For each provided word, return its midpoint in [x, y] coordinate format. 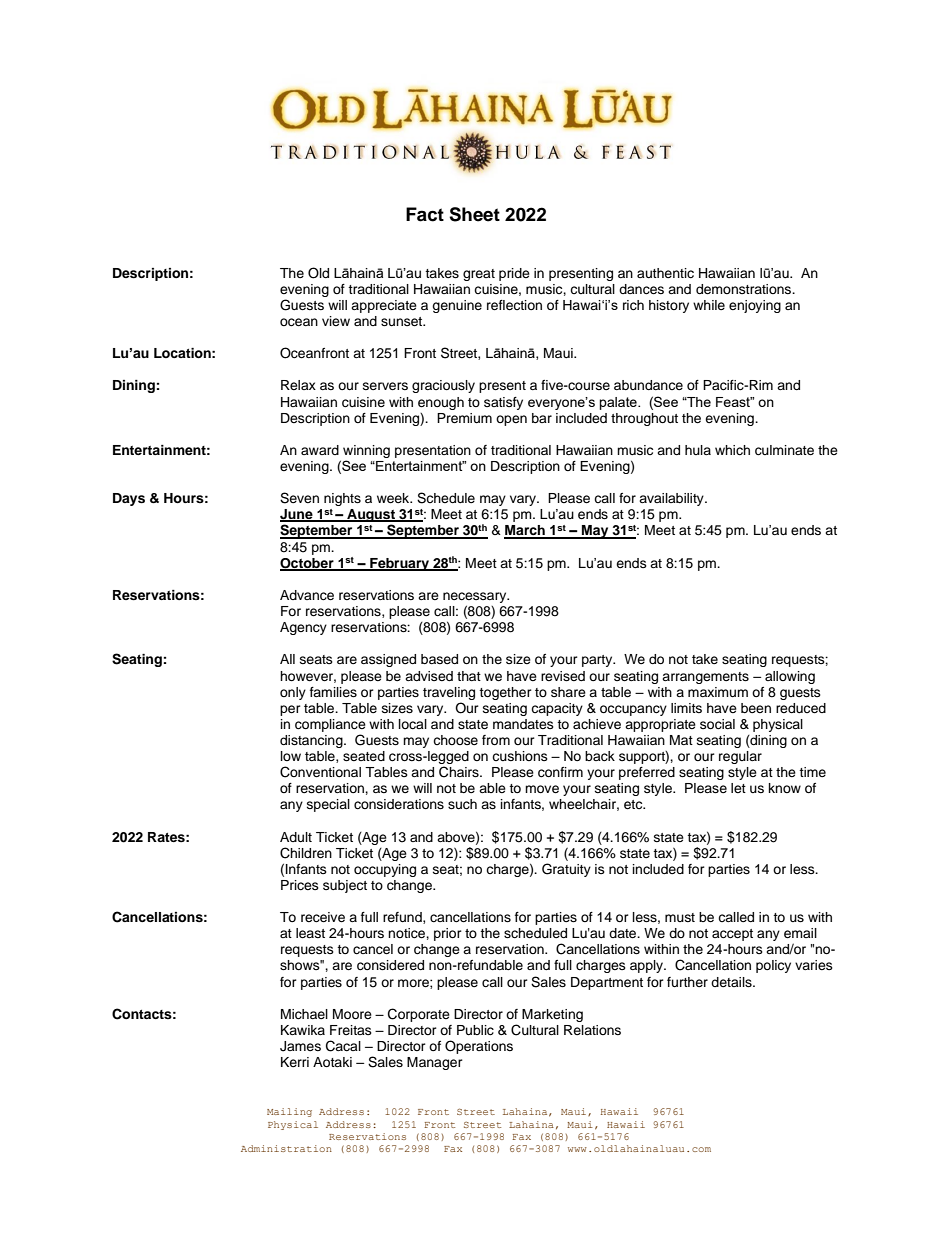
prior [448, 934]
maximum [718, 692]
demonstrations [745, 289]
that [469, 676]
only [293, 693]
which [732, 450]
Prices [300, 885]
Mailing [289, 1112]
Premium [464, 418]
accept [732, 935]
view [336, 321]
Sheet [474, 214]
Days [129, 499]
